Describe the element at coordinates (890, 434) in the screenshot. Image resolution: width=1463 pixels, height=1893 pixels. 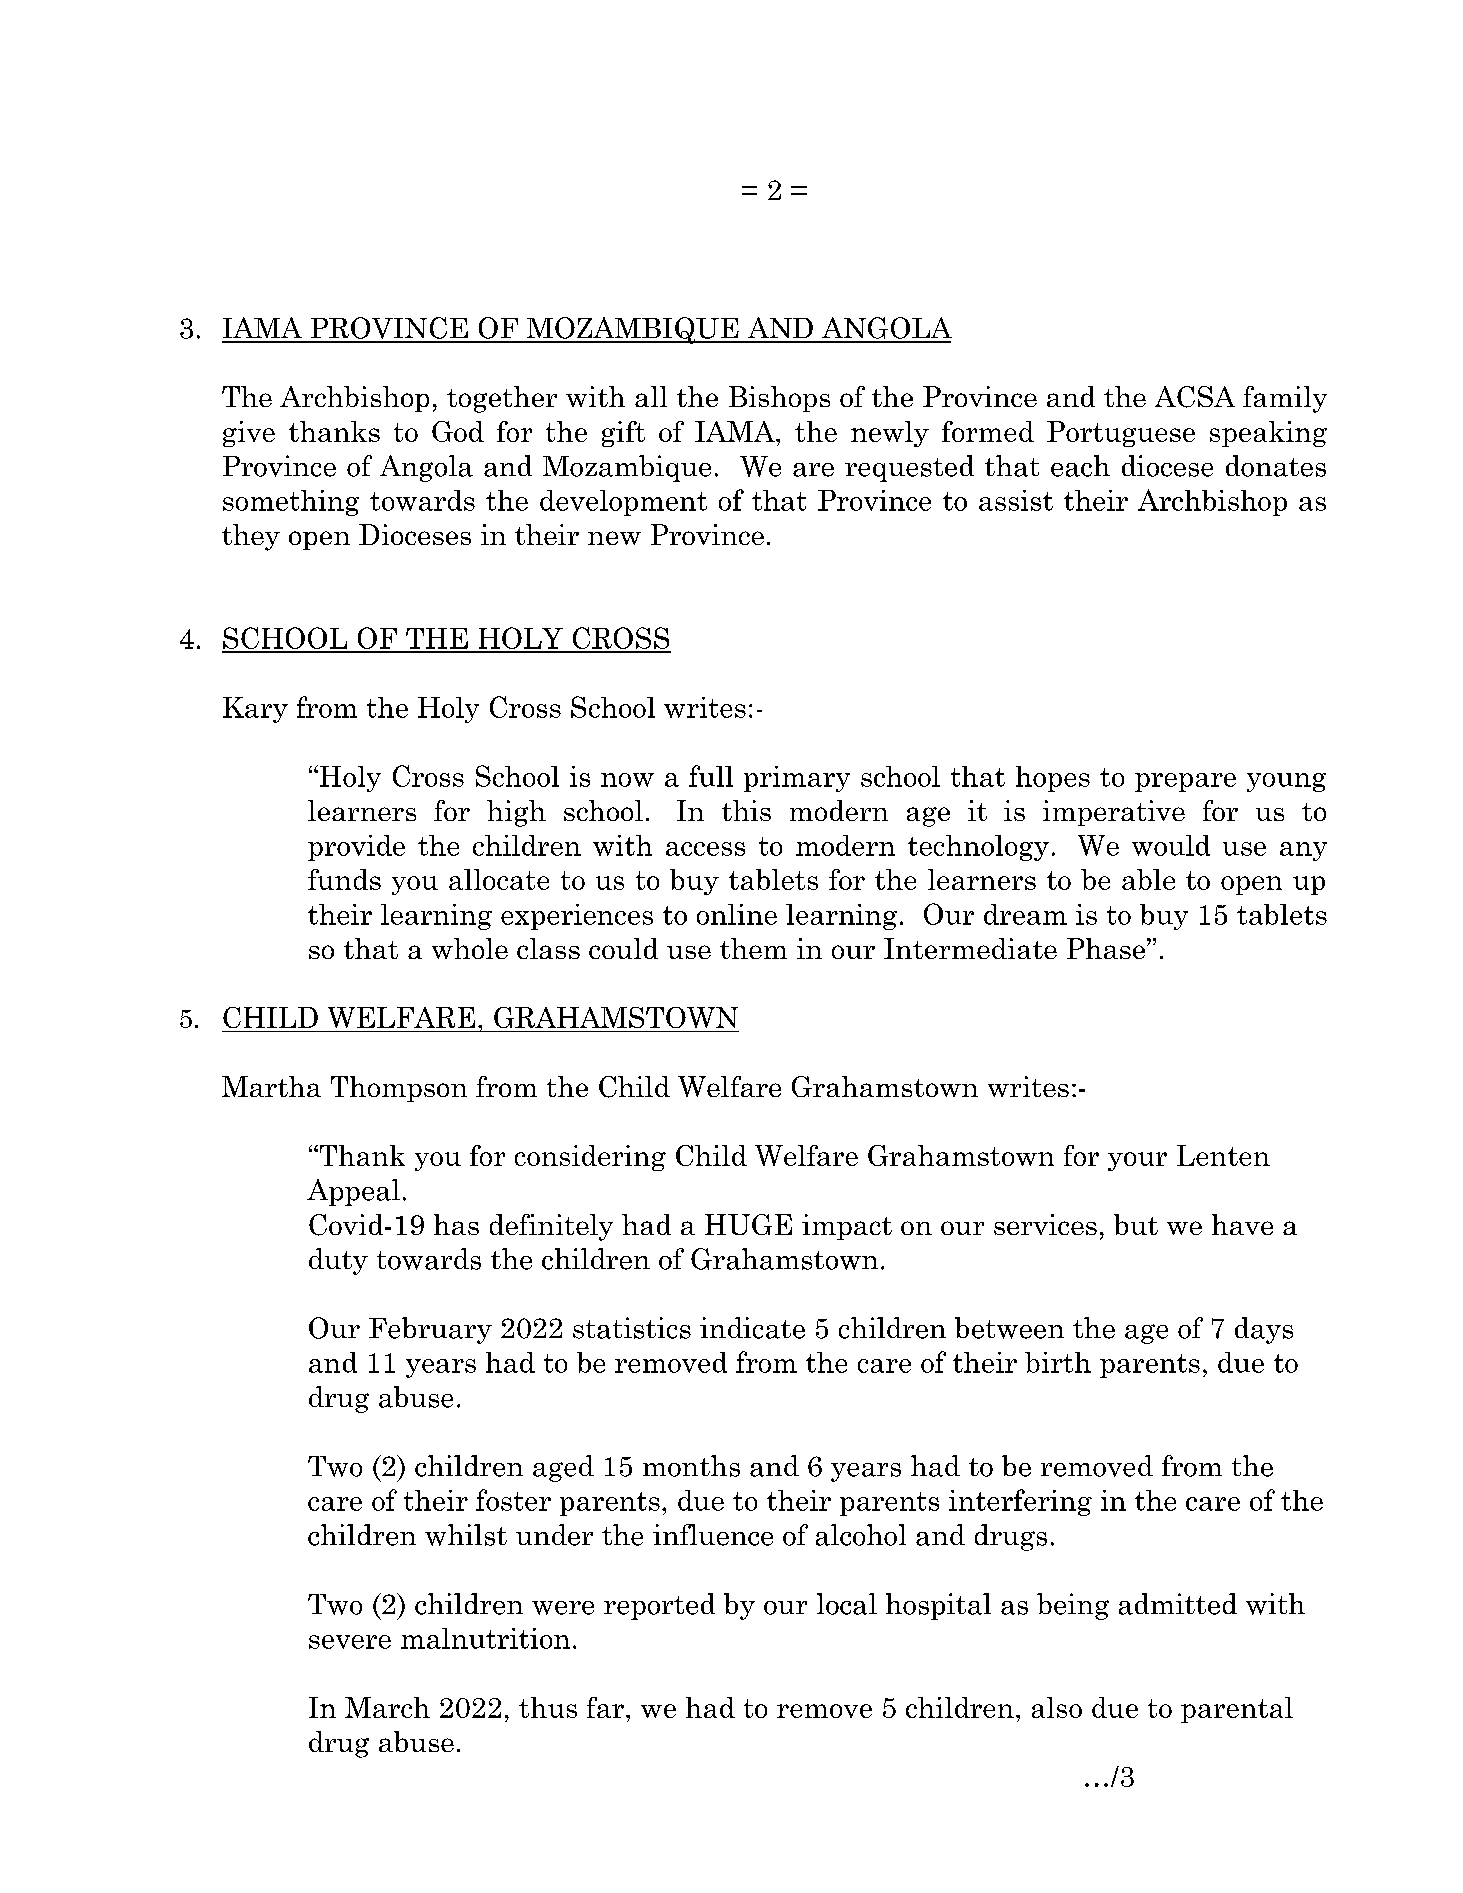
I see `newly` at that location.
